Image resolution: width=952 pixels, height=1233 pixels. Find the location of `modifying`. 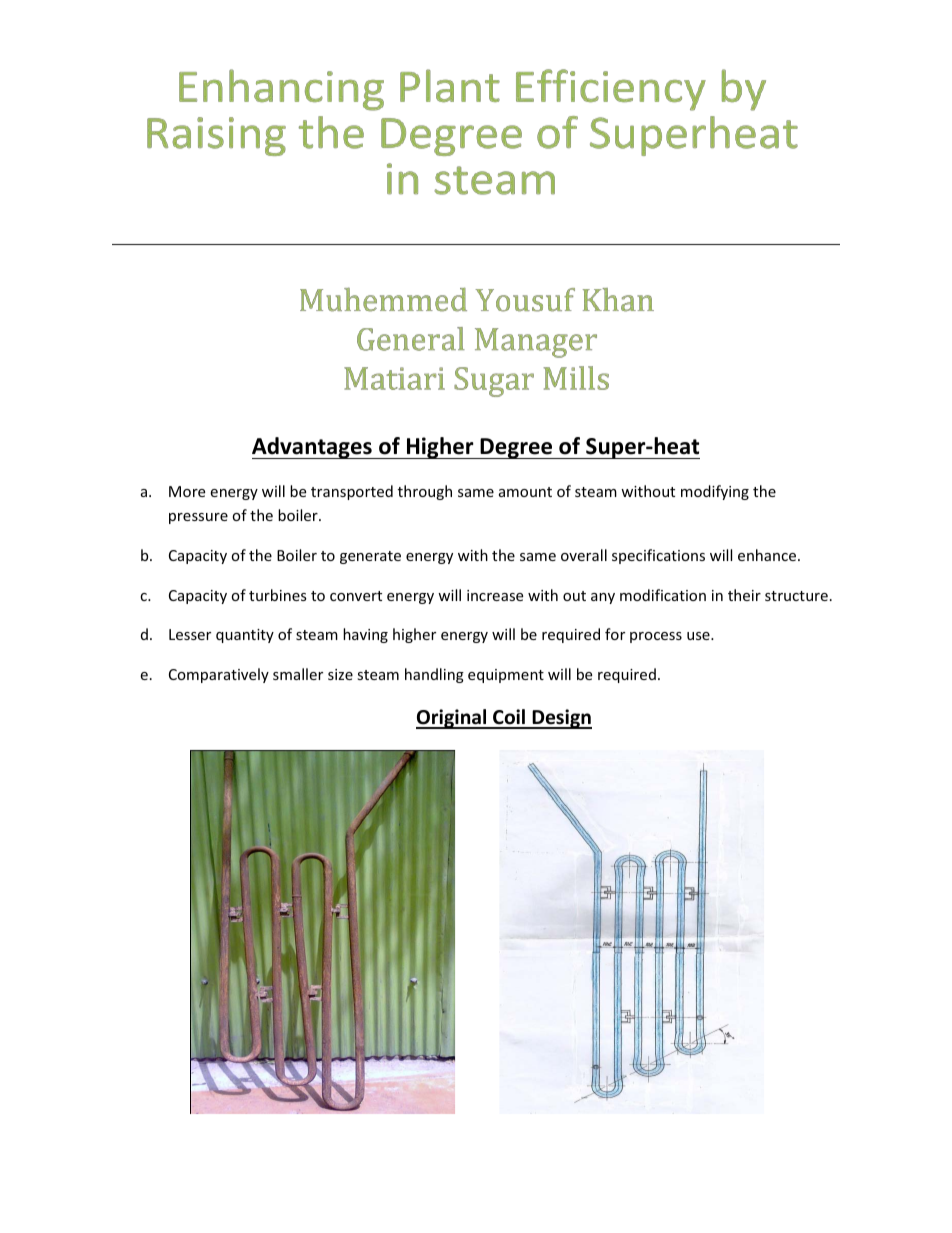

modifying is located at coordinates (715, 492).
